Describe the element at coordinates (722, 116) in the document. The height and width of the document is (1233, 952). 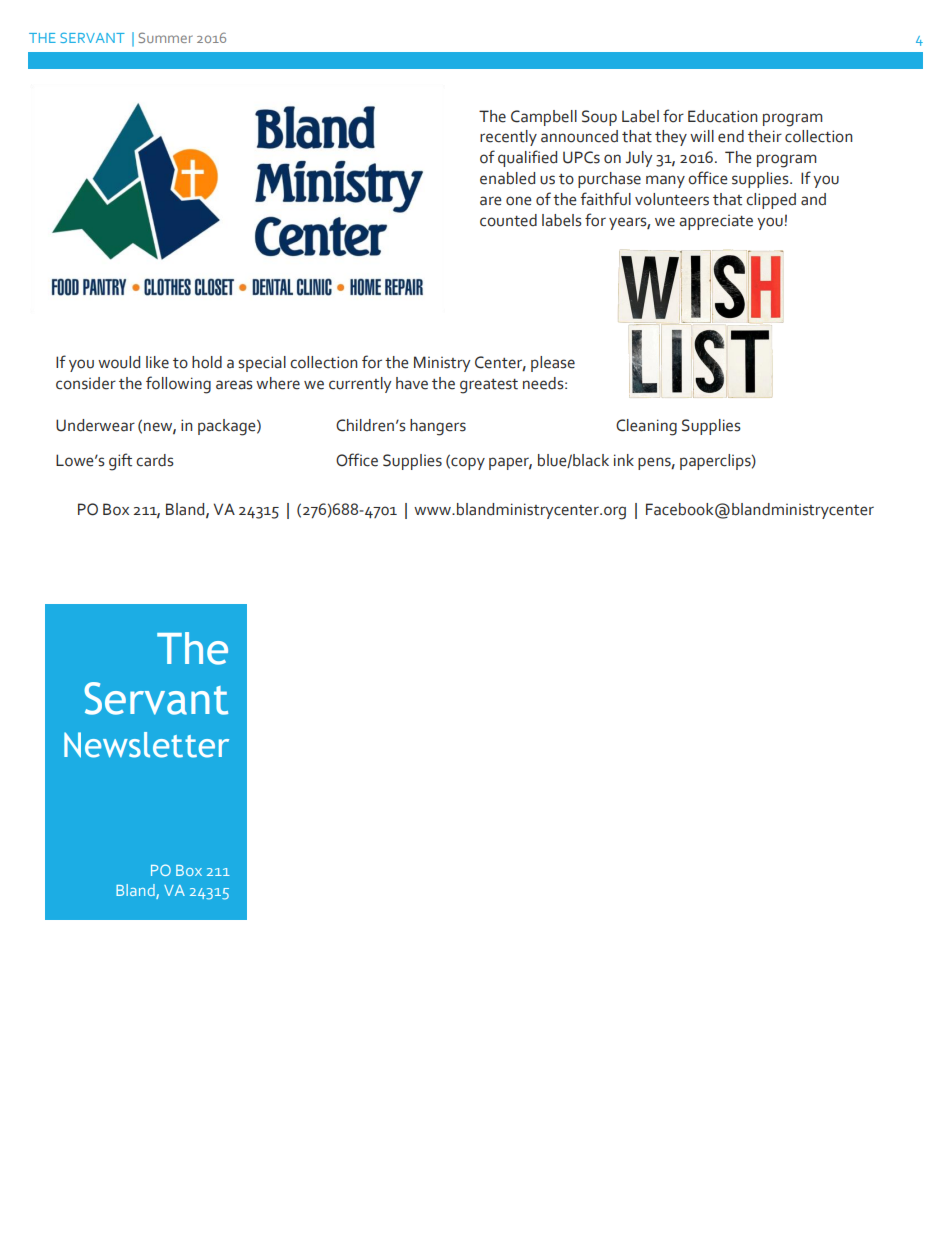
I see `Education` at that location.
